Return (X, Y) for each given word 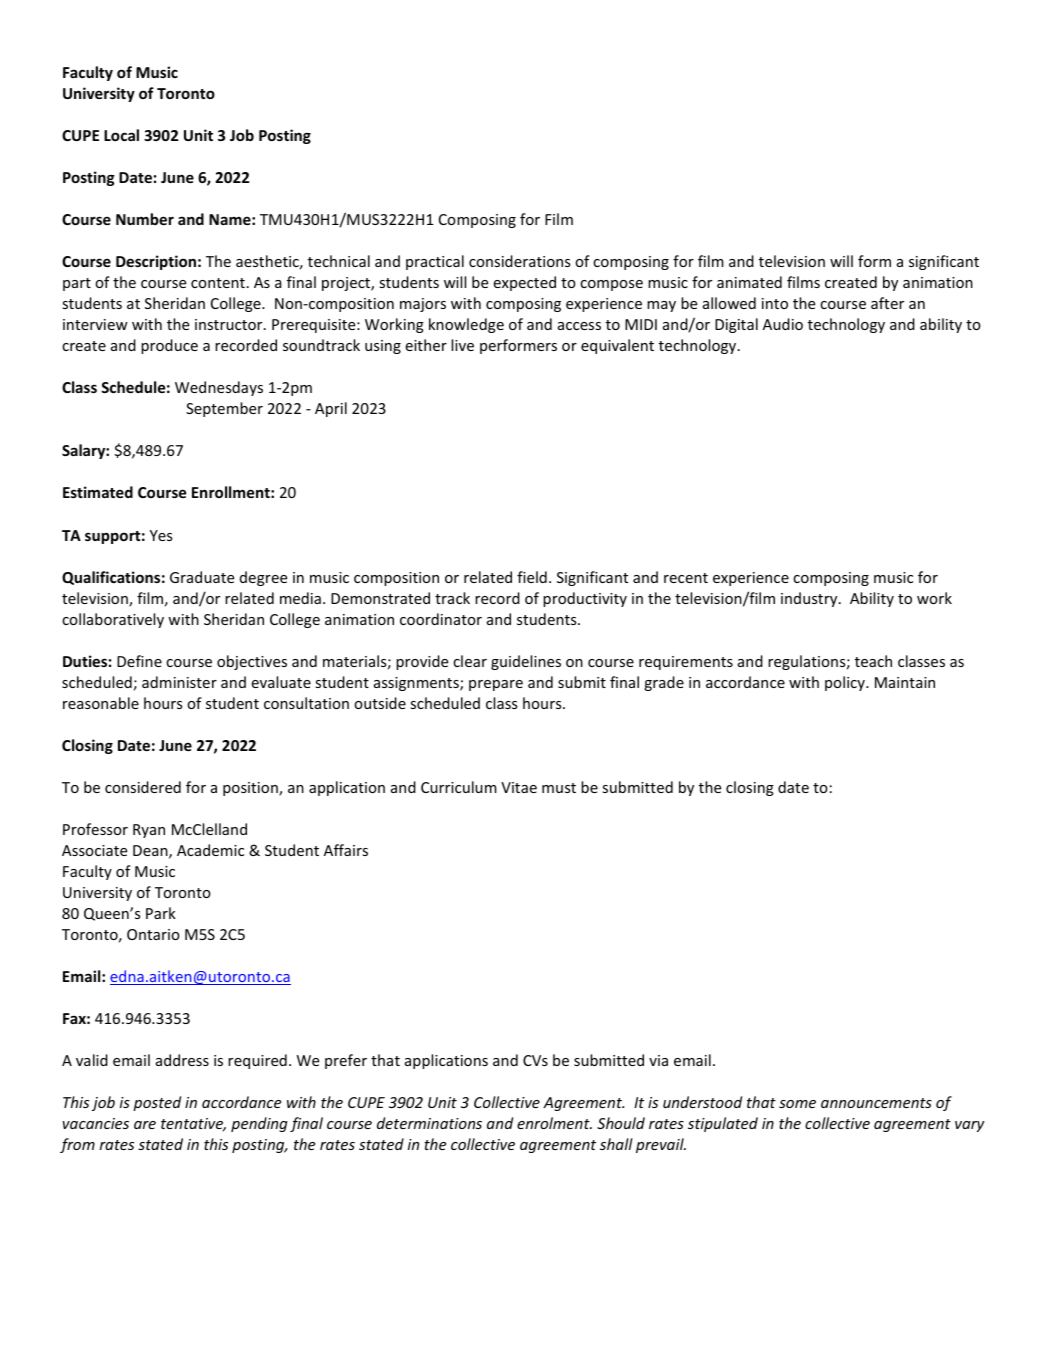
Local (121, 135)
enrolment (554, 1123)
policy (846, 683)
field (532, 577)
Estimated (98, 492)
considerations (519, 261)
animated (749, 282)
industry (810, 599)
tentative (193, 1125)
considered (143, 787)
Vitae (519, 787)
